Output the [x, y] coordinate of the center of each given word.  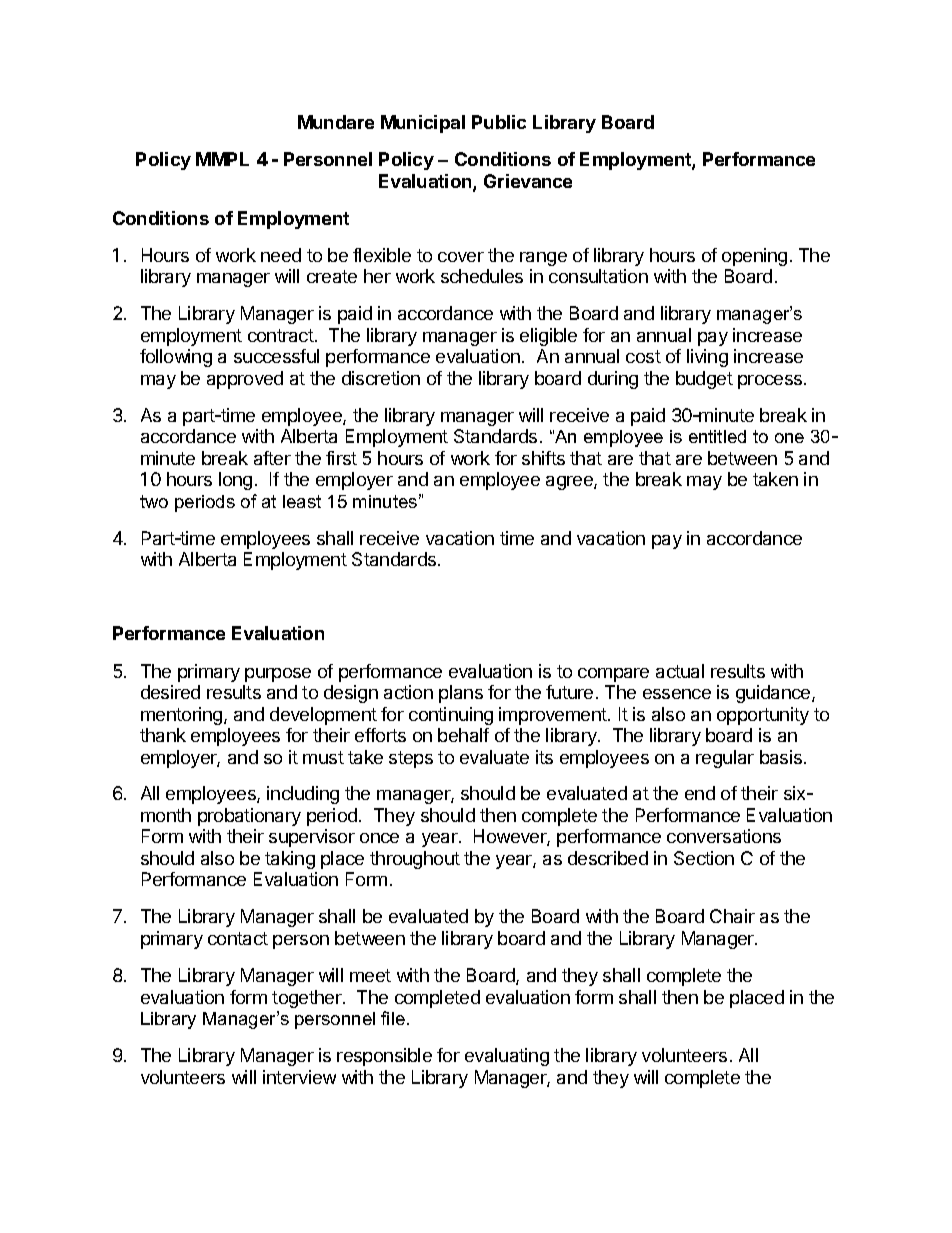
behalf [463, 735]
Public [499, 122]
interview [299, 1077]
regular [725, 759]
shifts [543, 458]
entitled [717, 436]
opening [754, 257]
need [281, 255]
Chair [732, 916]
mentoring [183, 716]
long [235, 481]
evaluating [507, 1057]
